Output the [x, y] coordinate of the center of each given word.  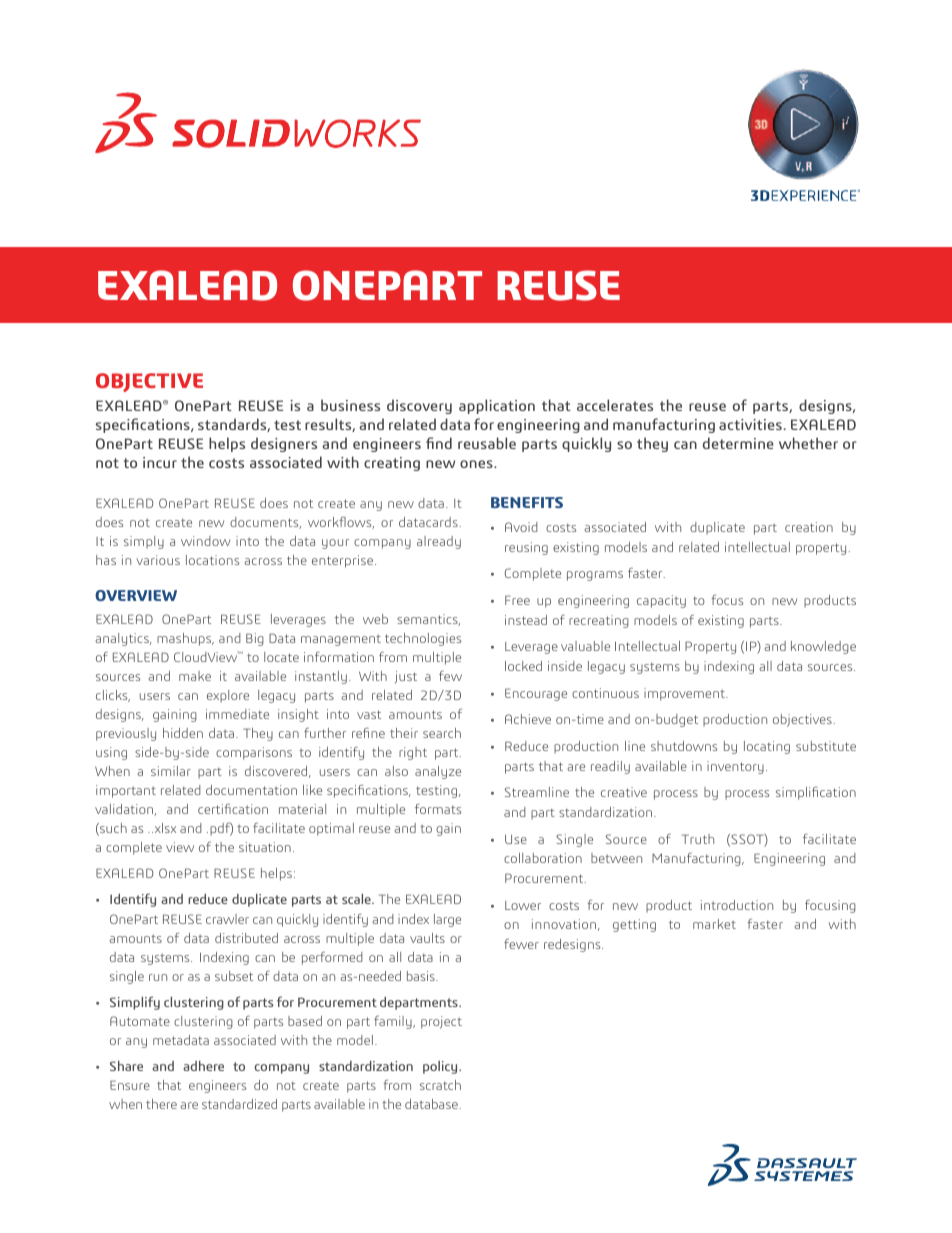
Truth [698, 839]
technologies [423, 639]
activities [751, 424]
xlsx [164, 828]
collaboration [543, 858]
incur [160, 462]
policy [441, 1067]
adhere [203, 1066]
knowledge [823, 647]
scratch [440, 1085]
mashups [185, 639]
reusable [487, 443]
